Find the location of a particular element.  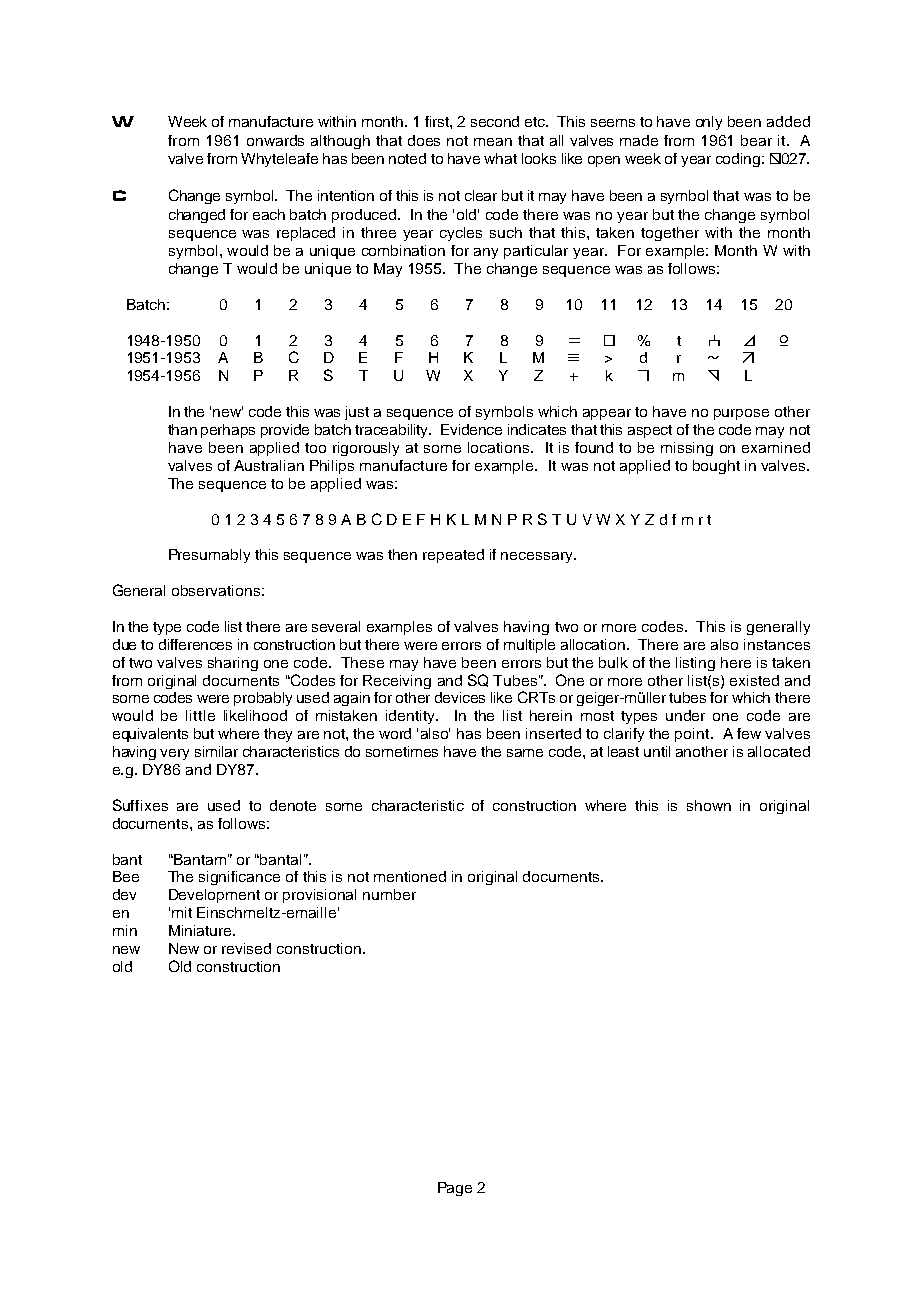

point is located at coordinates (693, 735).
